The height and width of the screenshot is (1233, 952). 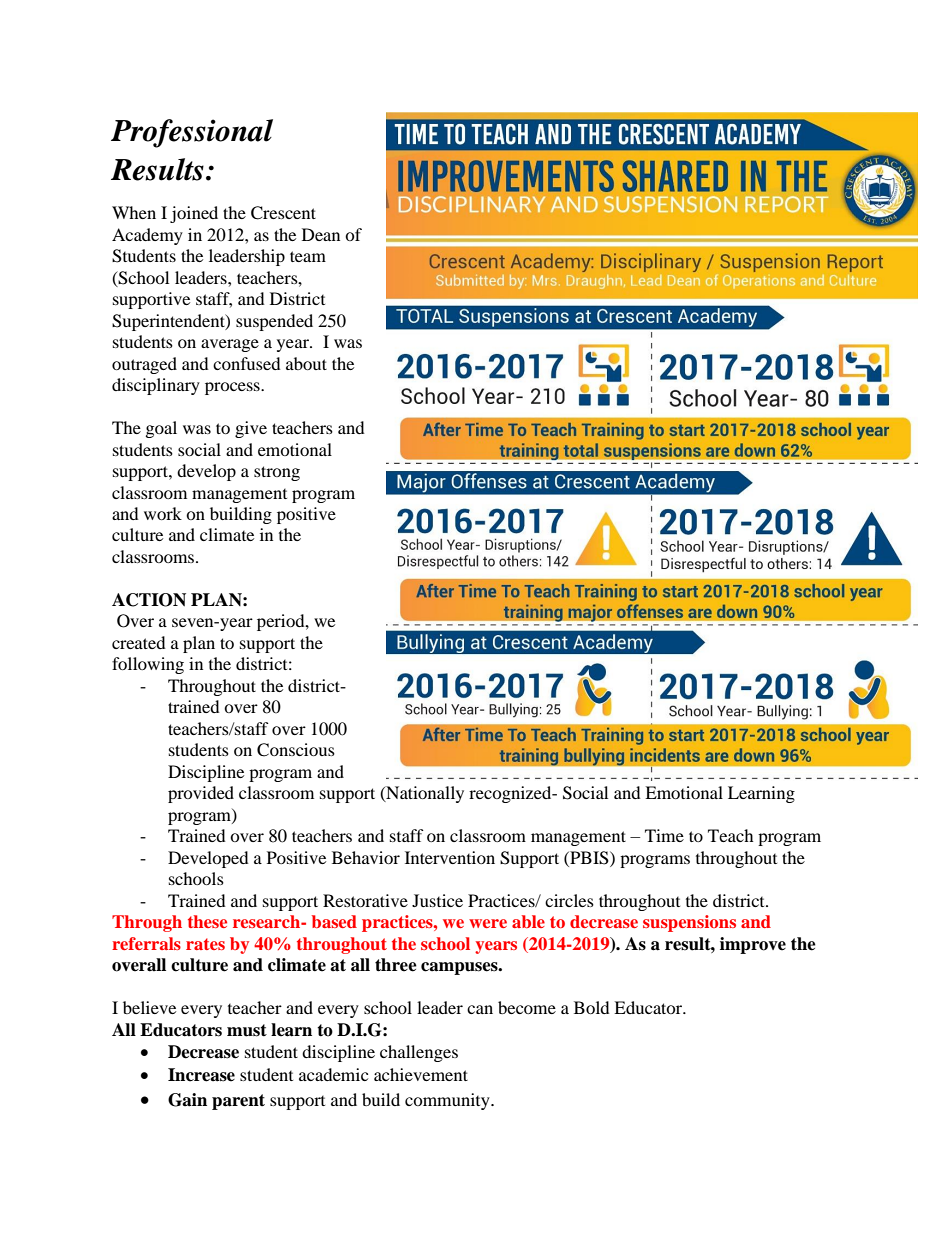 I want to click on Conscious, so click(x=296, y=750).
